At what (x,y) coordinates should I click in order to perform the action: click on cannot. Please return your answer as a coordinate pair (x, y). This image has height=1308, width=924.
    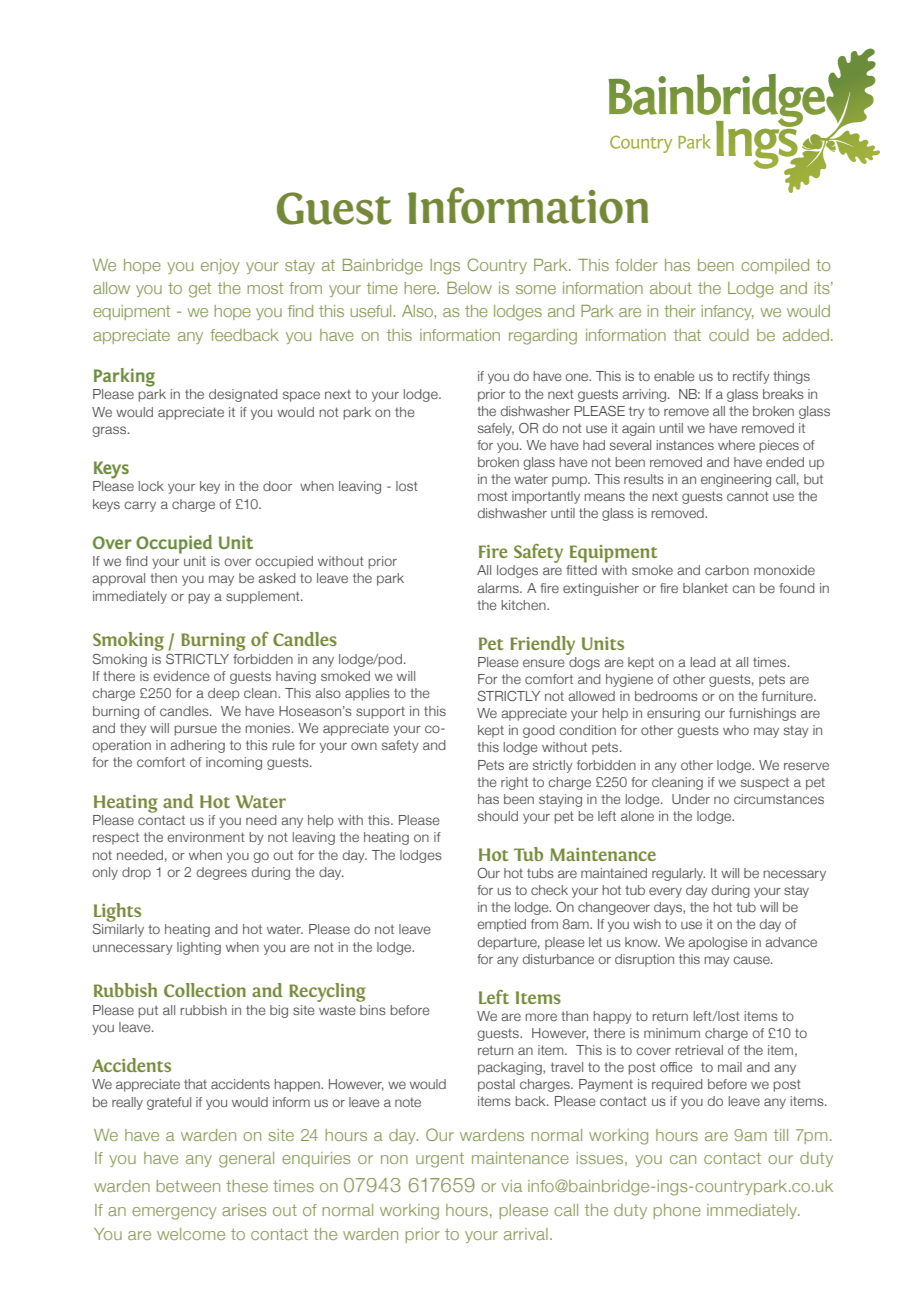
    Looking at the image, I should click on (748, 496).
